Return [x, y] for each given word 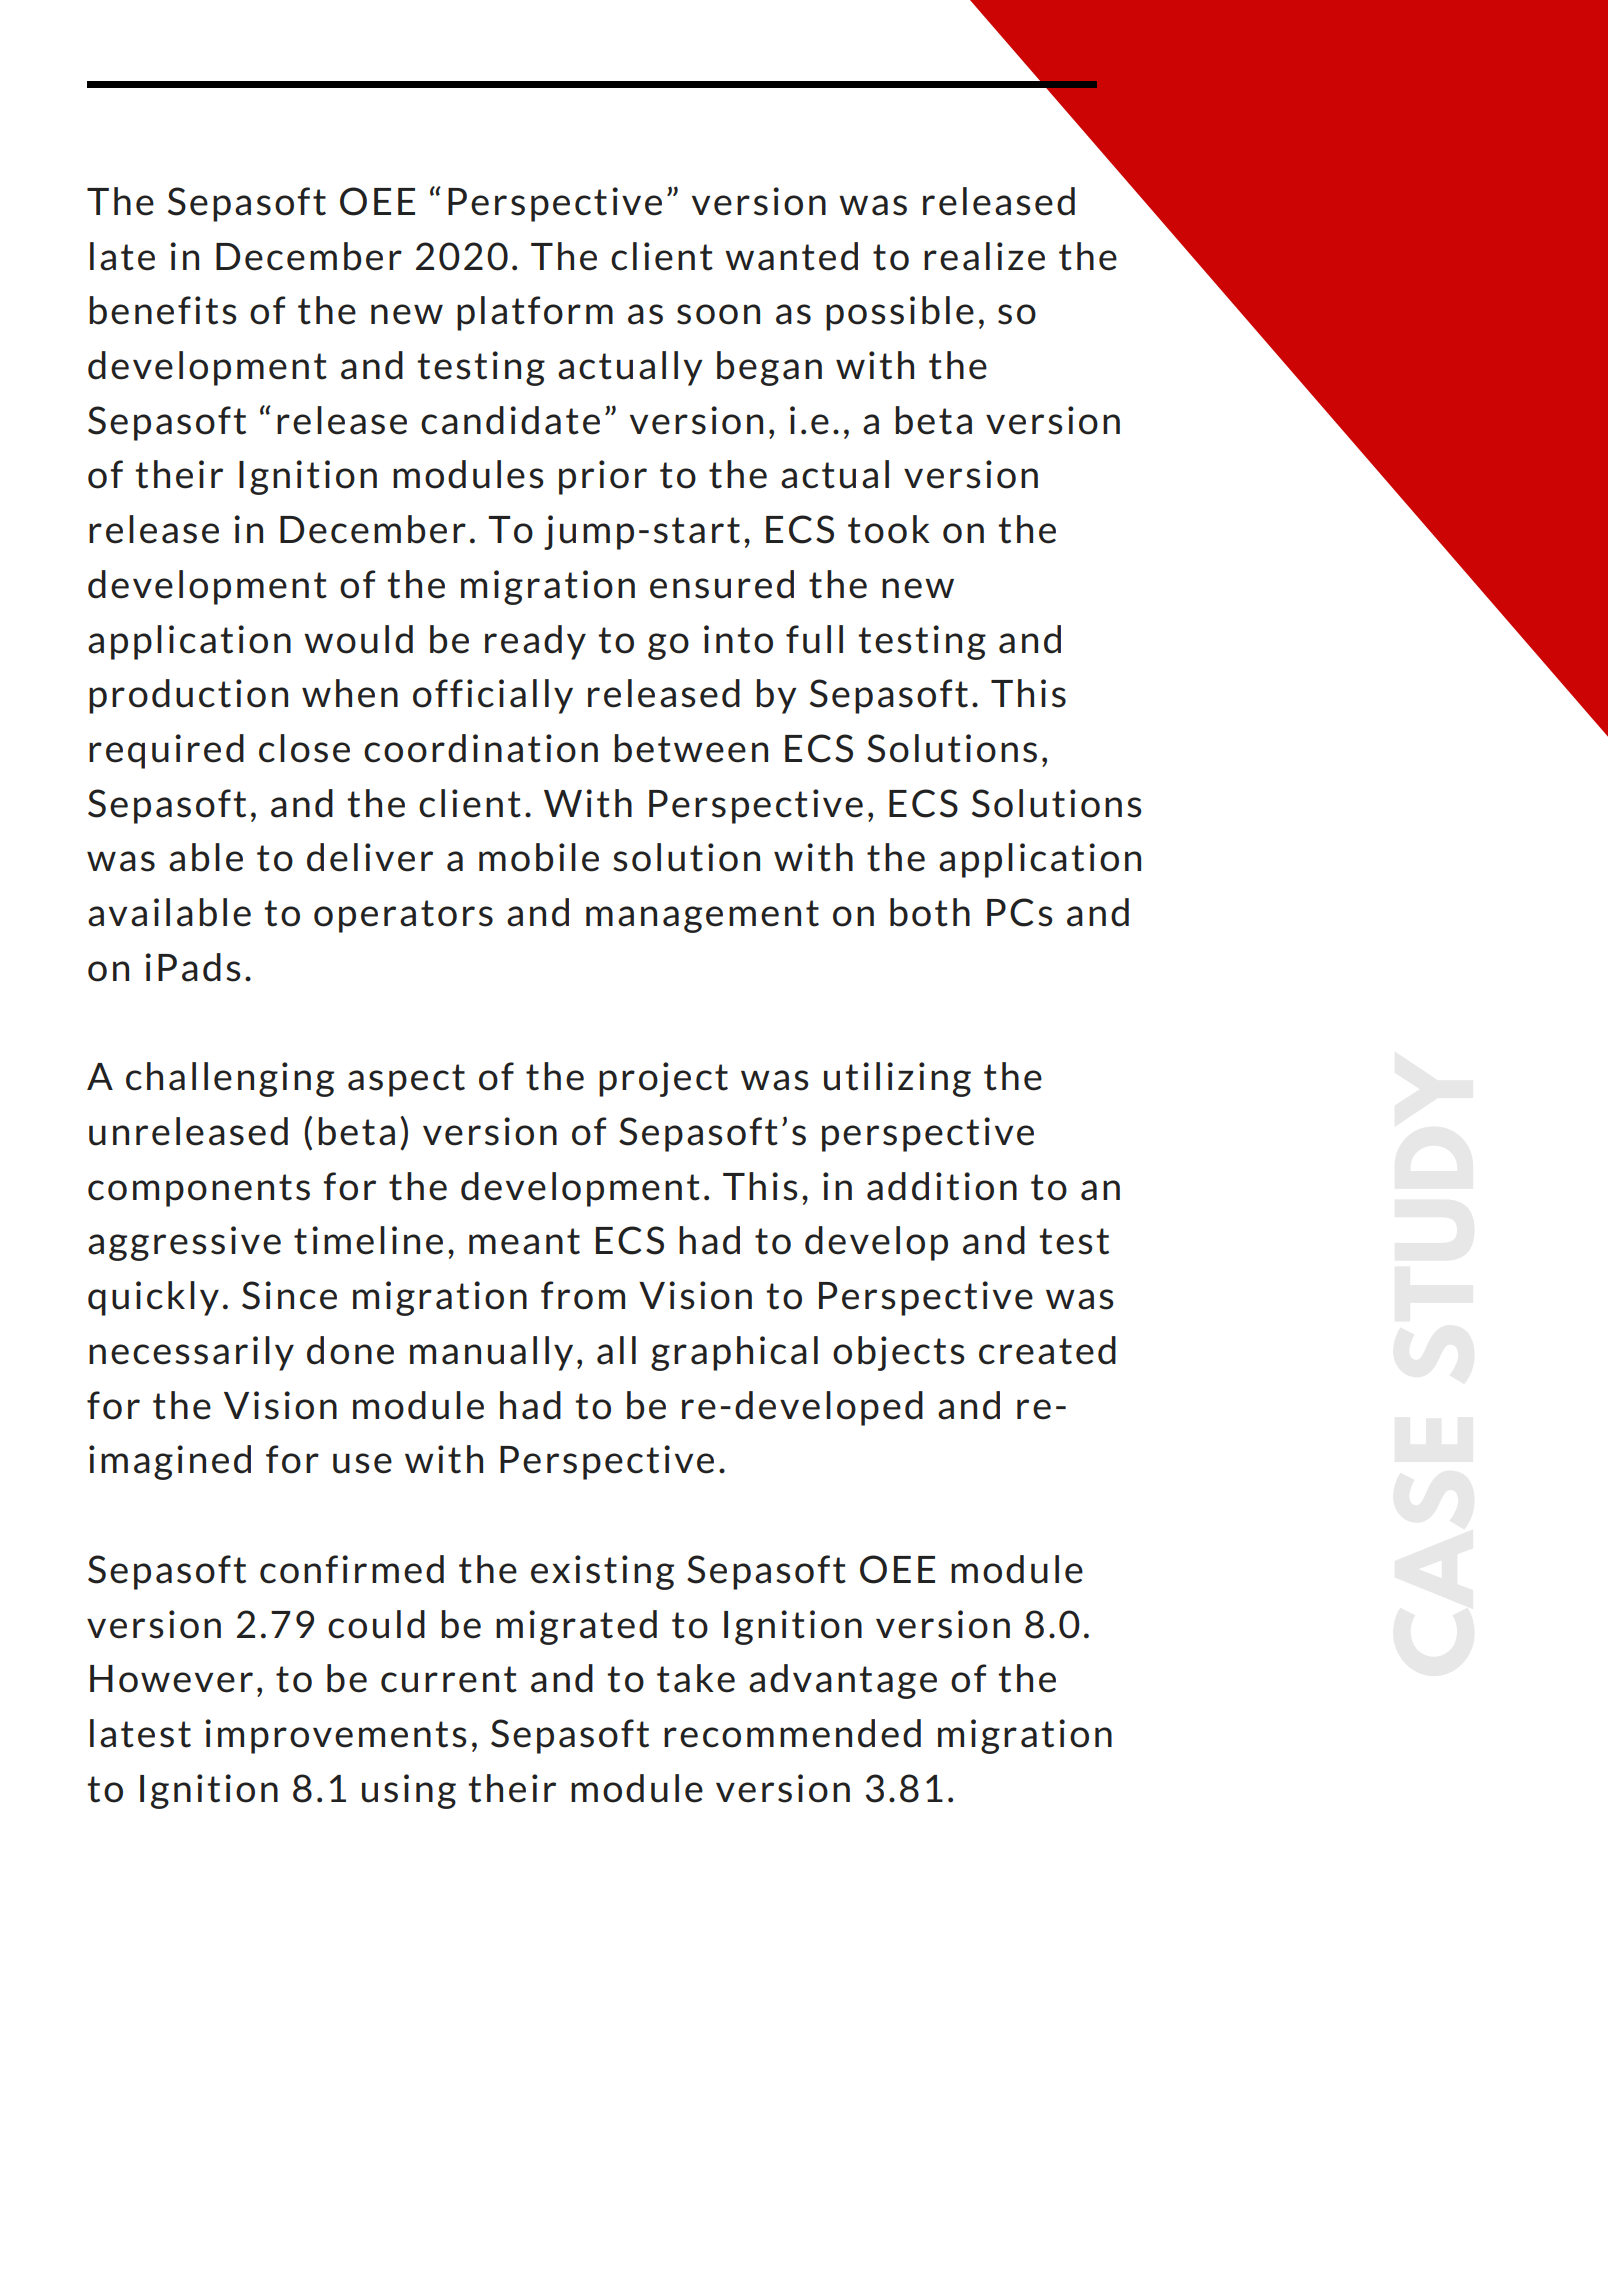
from [583, 1295]
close [304, 748]
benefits [163, 310]
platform [535, 313]
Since [289, 1295]
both [930, 912]
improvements [336, 1736]
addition [942, 1186]
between [691, 748]
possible [900, 313]
